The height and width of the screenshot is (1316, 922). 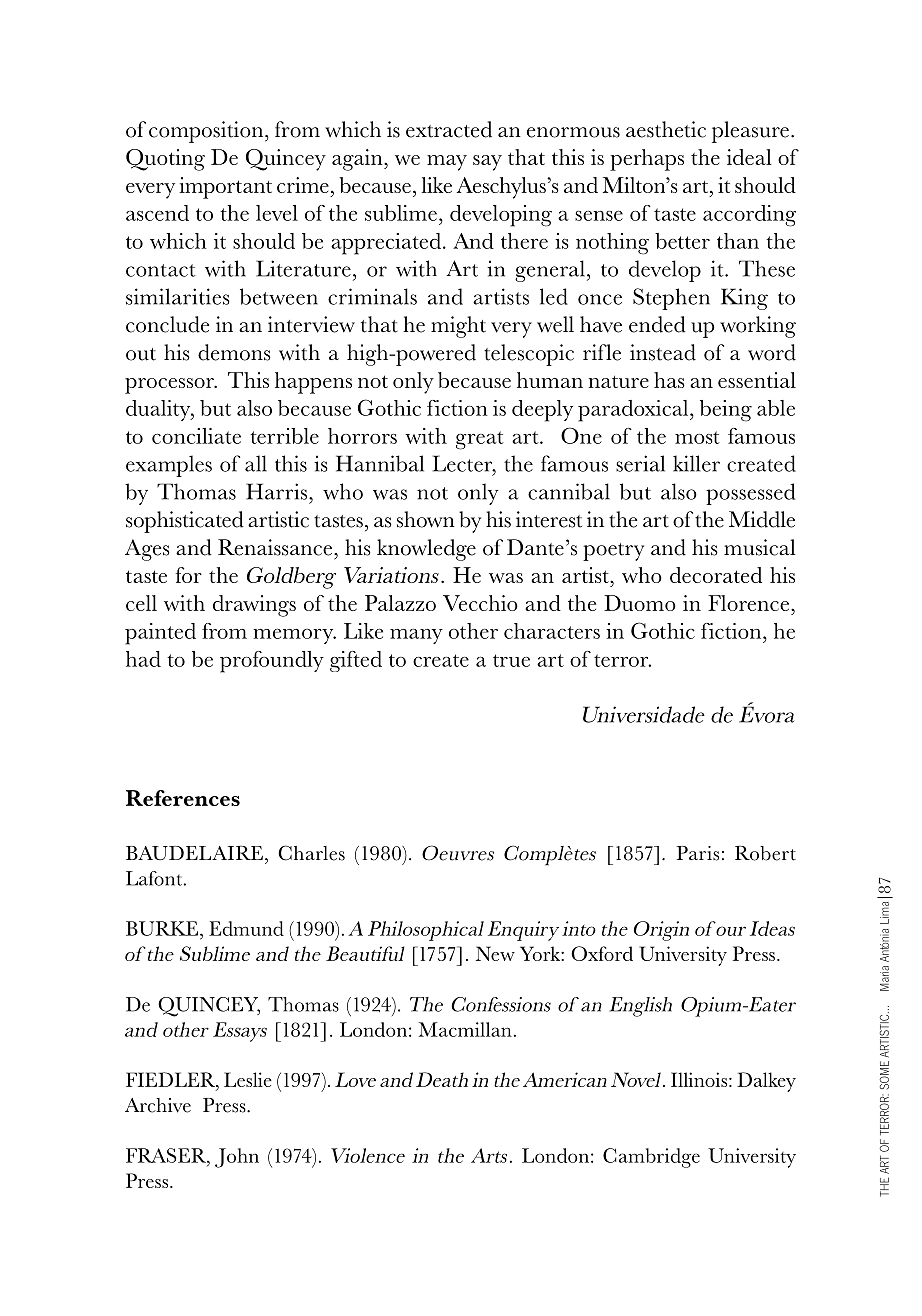 I want to click on important, so click(x=225, y=188).
